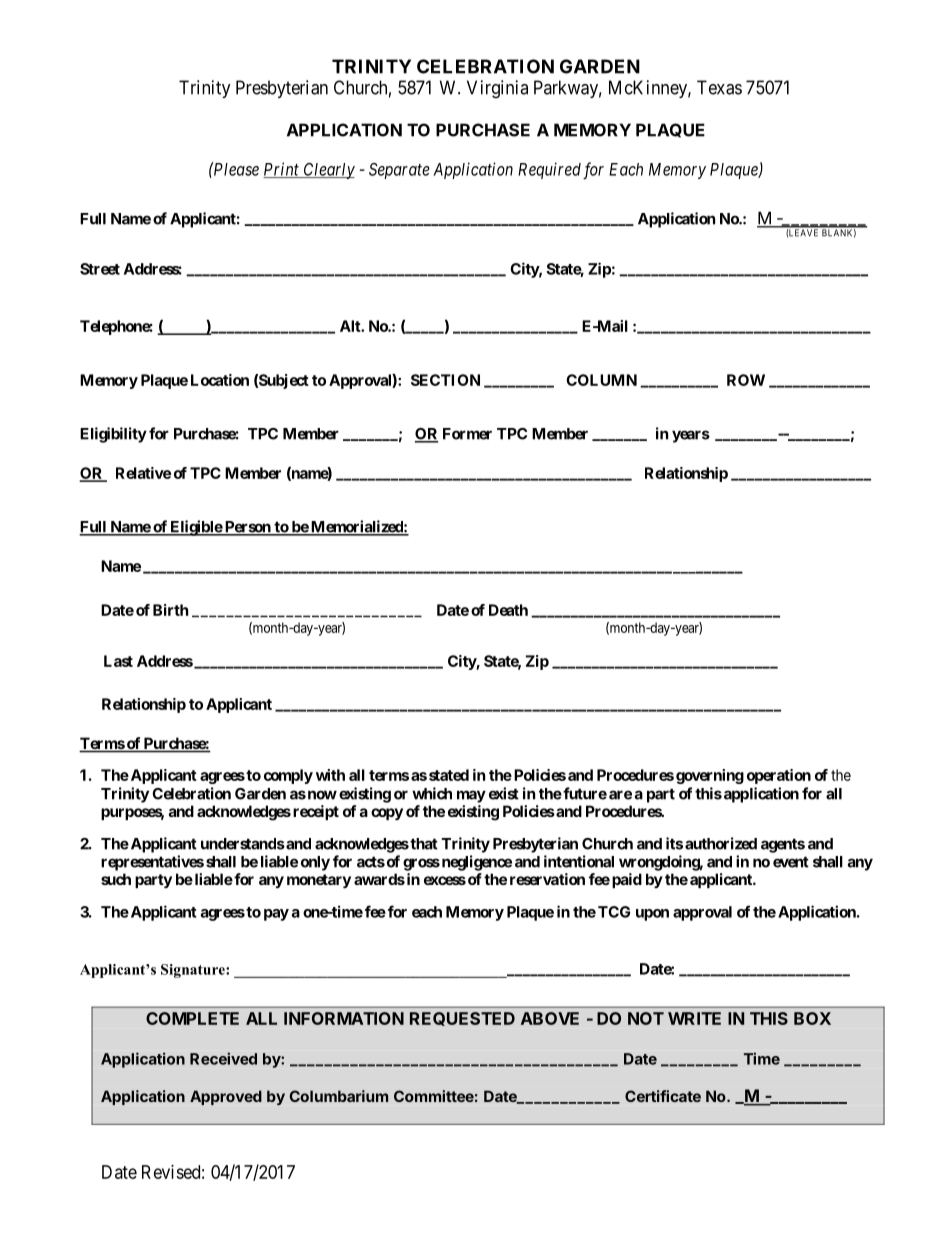 The image size is (952, 1233). I want to click on Virginia, so click(497, 89).
